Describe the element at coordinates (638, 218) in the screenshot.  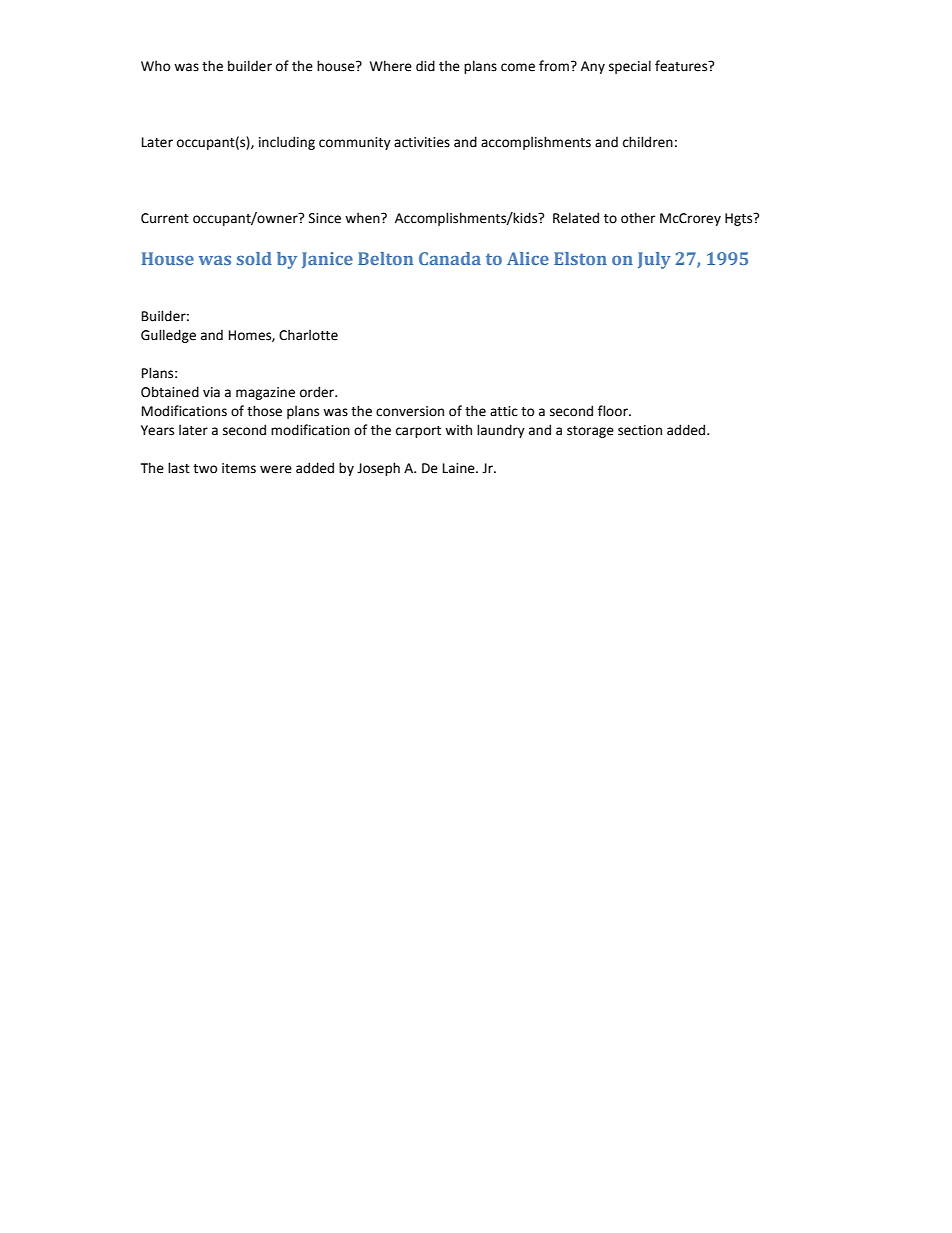
I see `other` at that location.
